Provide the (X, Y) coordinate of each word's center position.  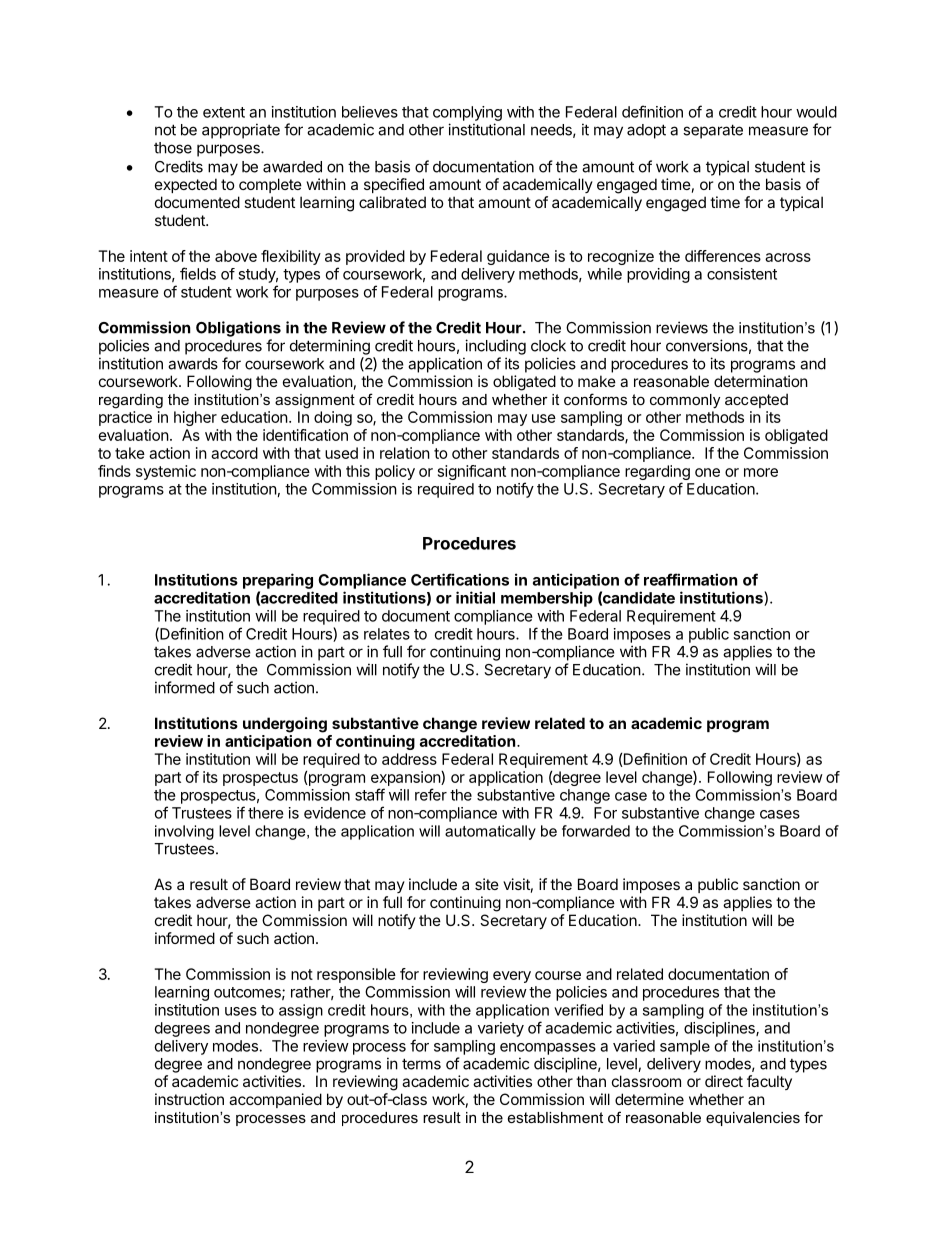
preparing (278, 581)
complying (467, 113)
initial (475, 597)
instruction (189, 1099)
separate (713, 131)
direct (724, 1081)
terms (421, 1064)
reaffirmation (690, 579)
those (173, 148)
